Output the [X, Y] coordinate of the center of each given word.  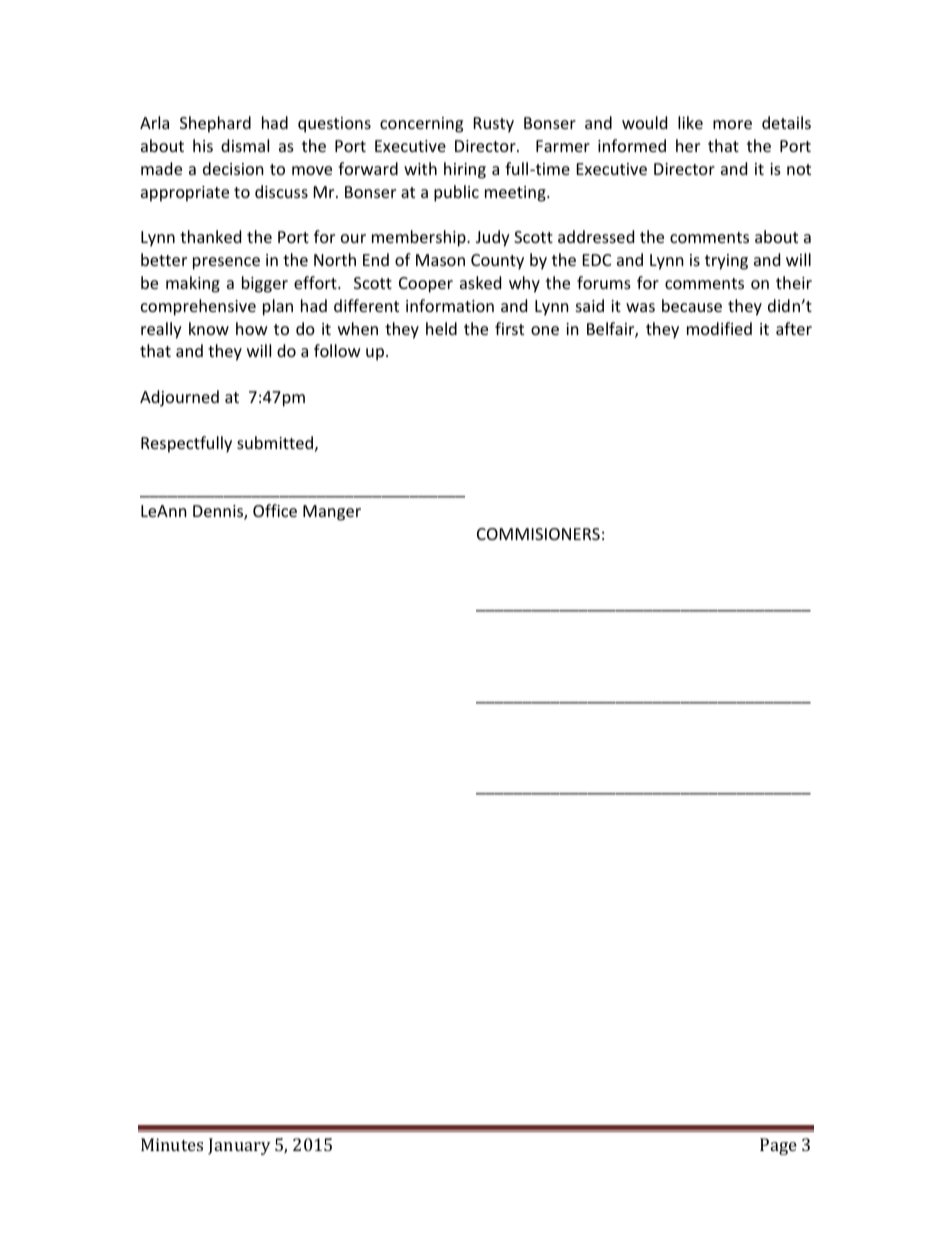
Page [778, 1146]
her [688, 145]
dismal [245, 145]
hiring [465, 170]
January [239, 1146]
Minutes [172, 1144]
